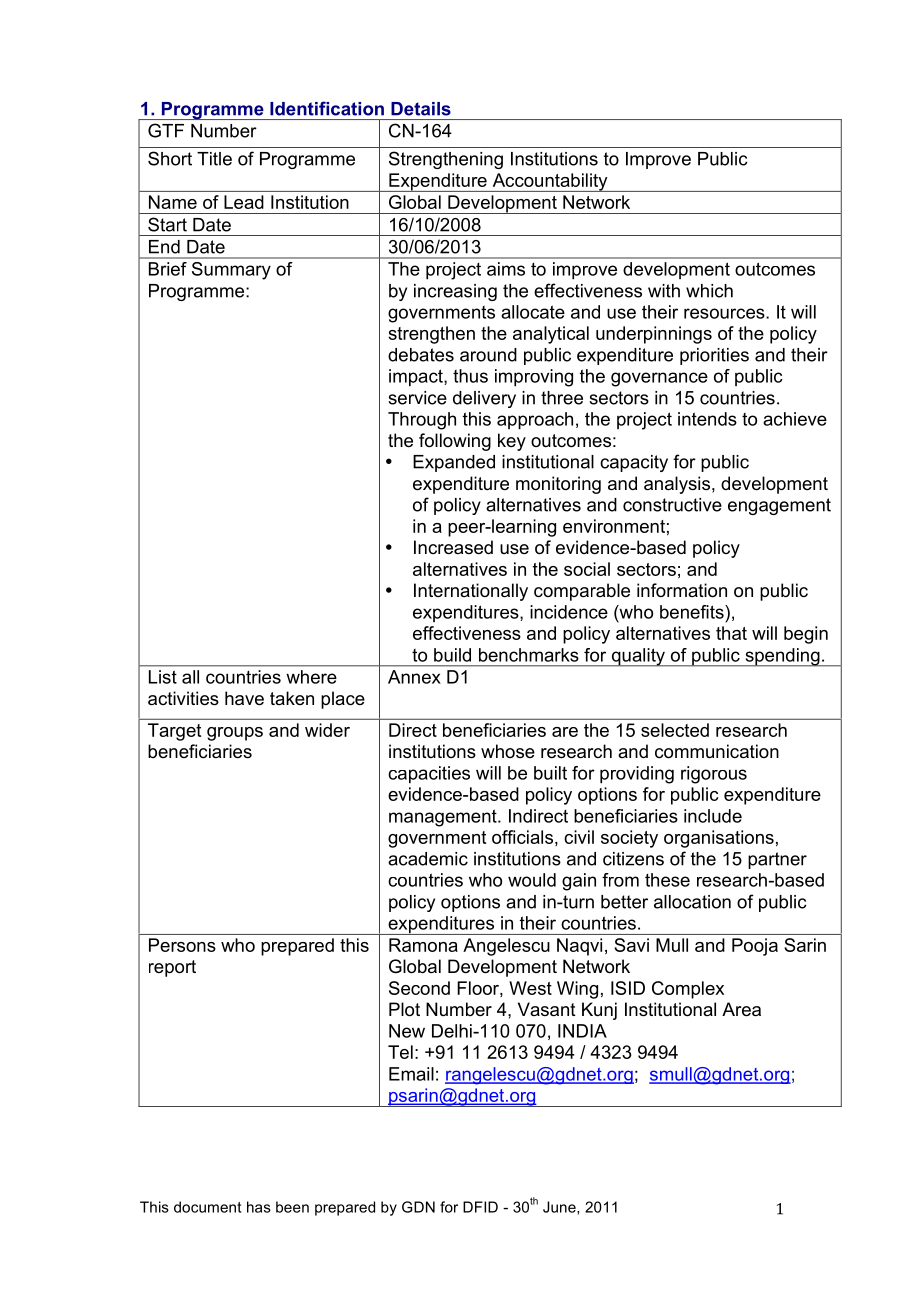 The image size is (924, 1308). What do you see at coordinates (709, 291) in the image?
I see `which` at bounding box center [709, 291].
